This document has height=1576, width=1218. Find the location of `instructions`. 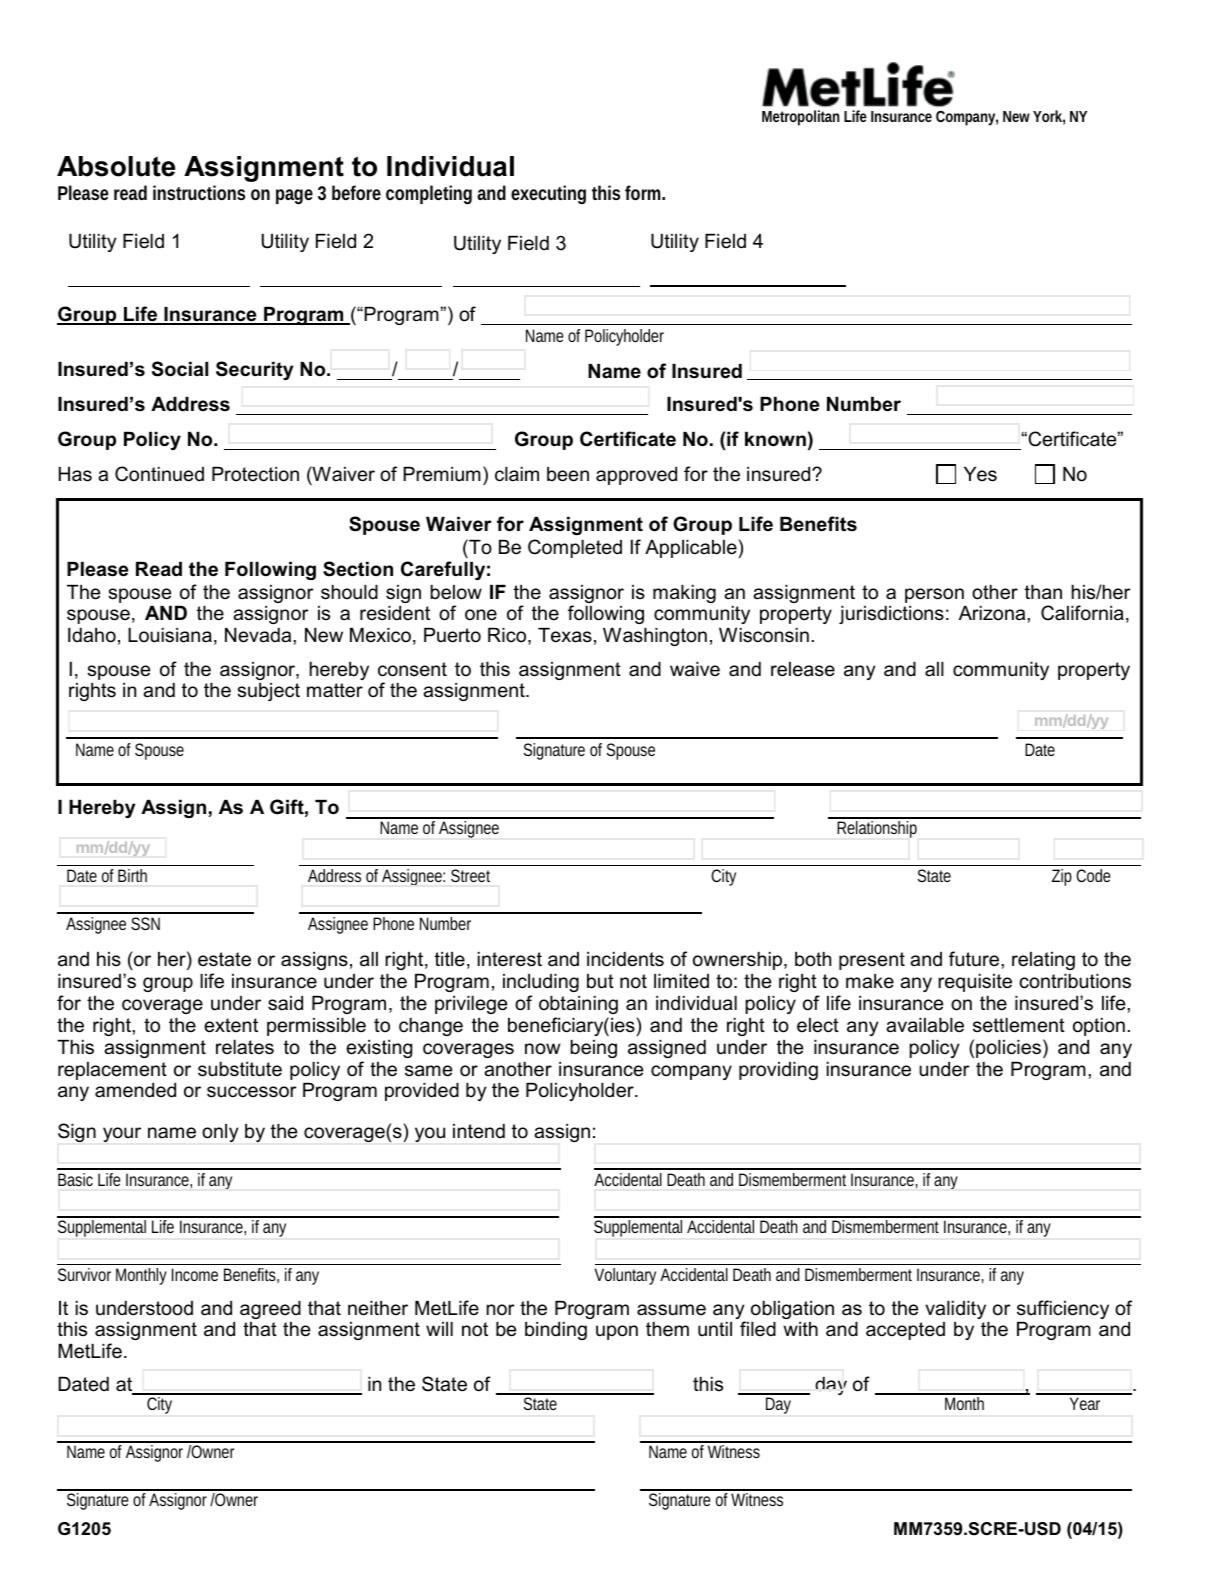

instructions is located at coordinates (199, 192).
